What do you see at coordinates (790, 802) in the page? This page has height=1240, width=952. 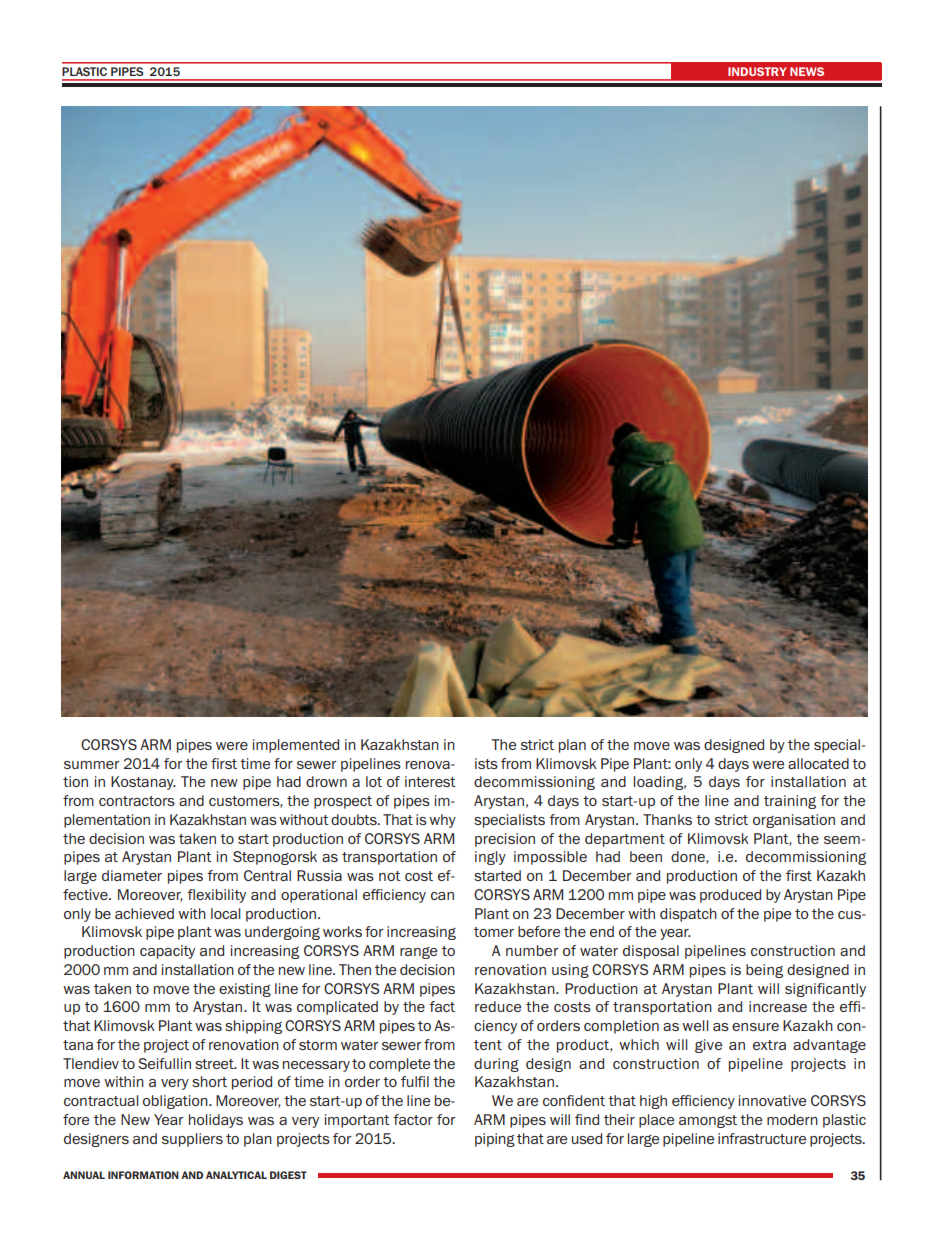 I see `training` at bounding box center [790, 802].
